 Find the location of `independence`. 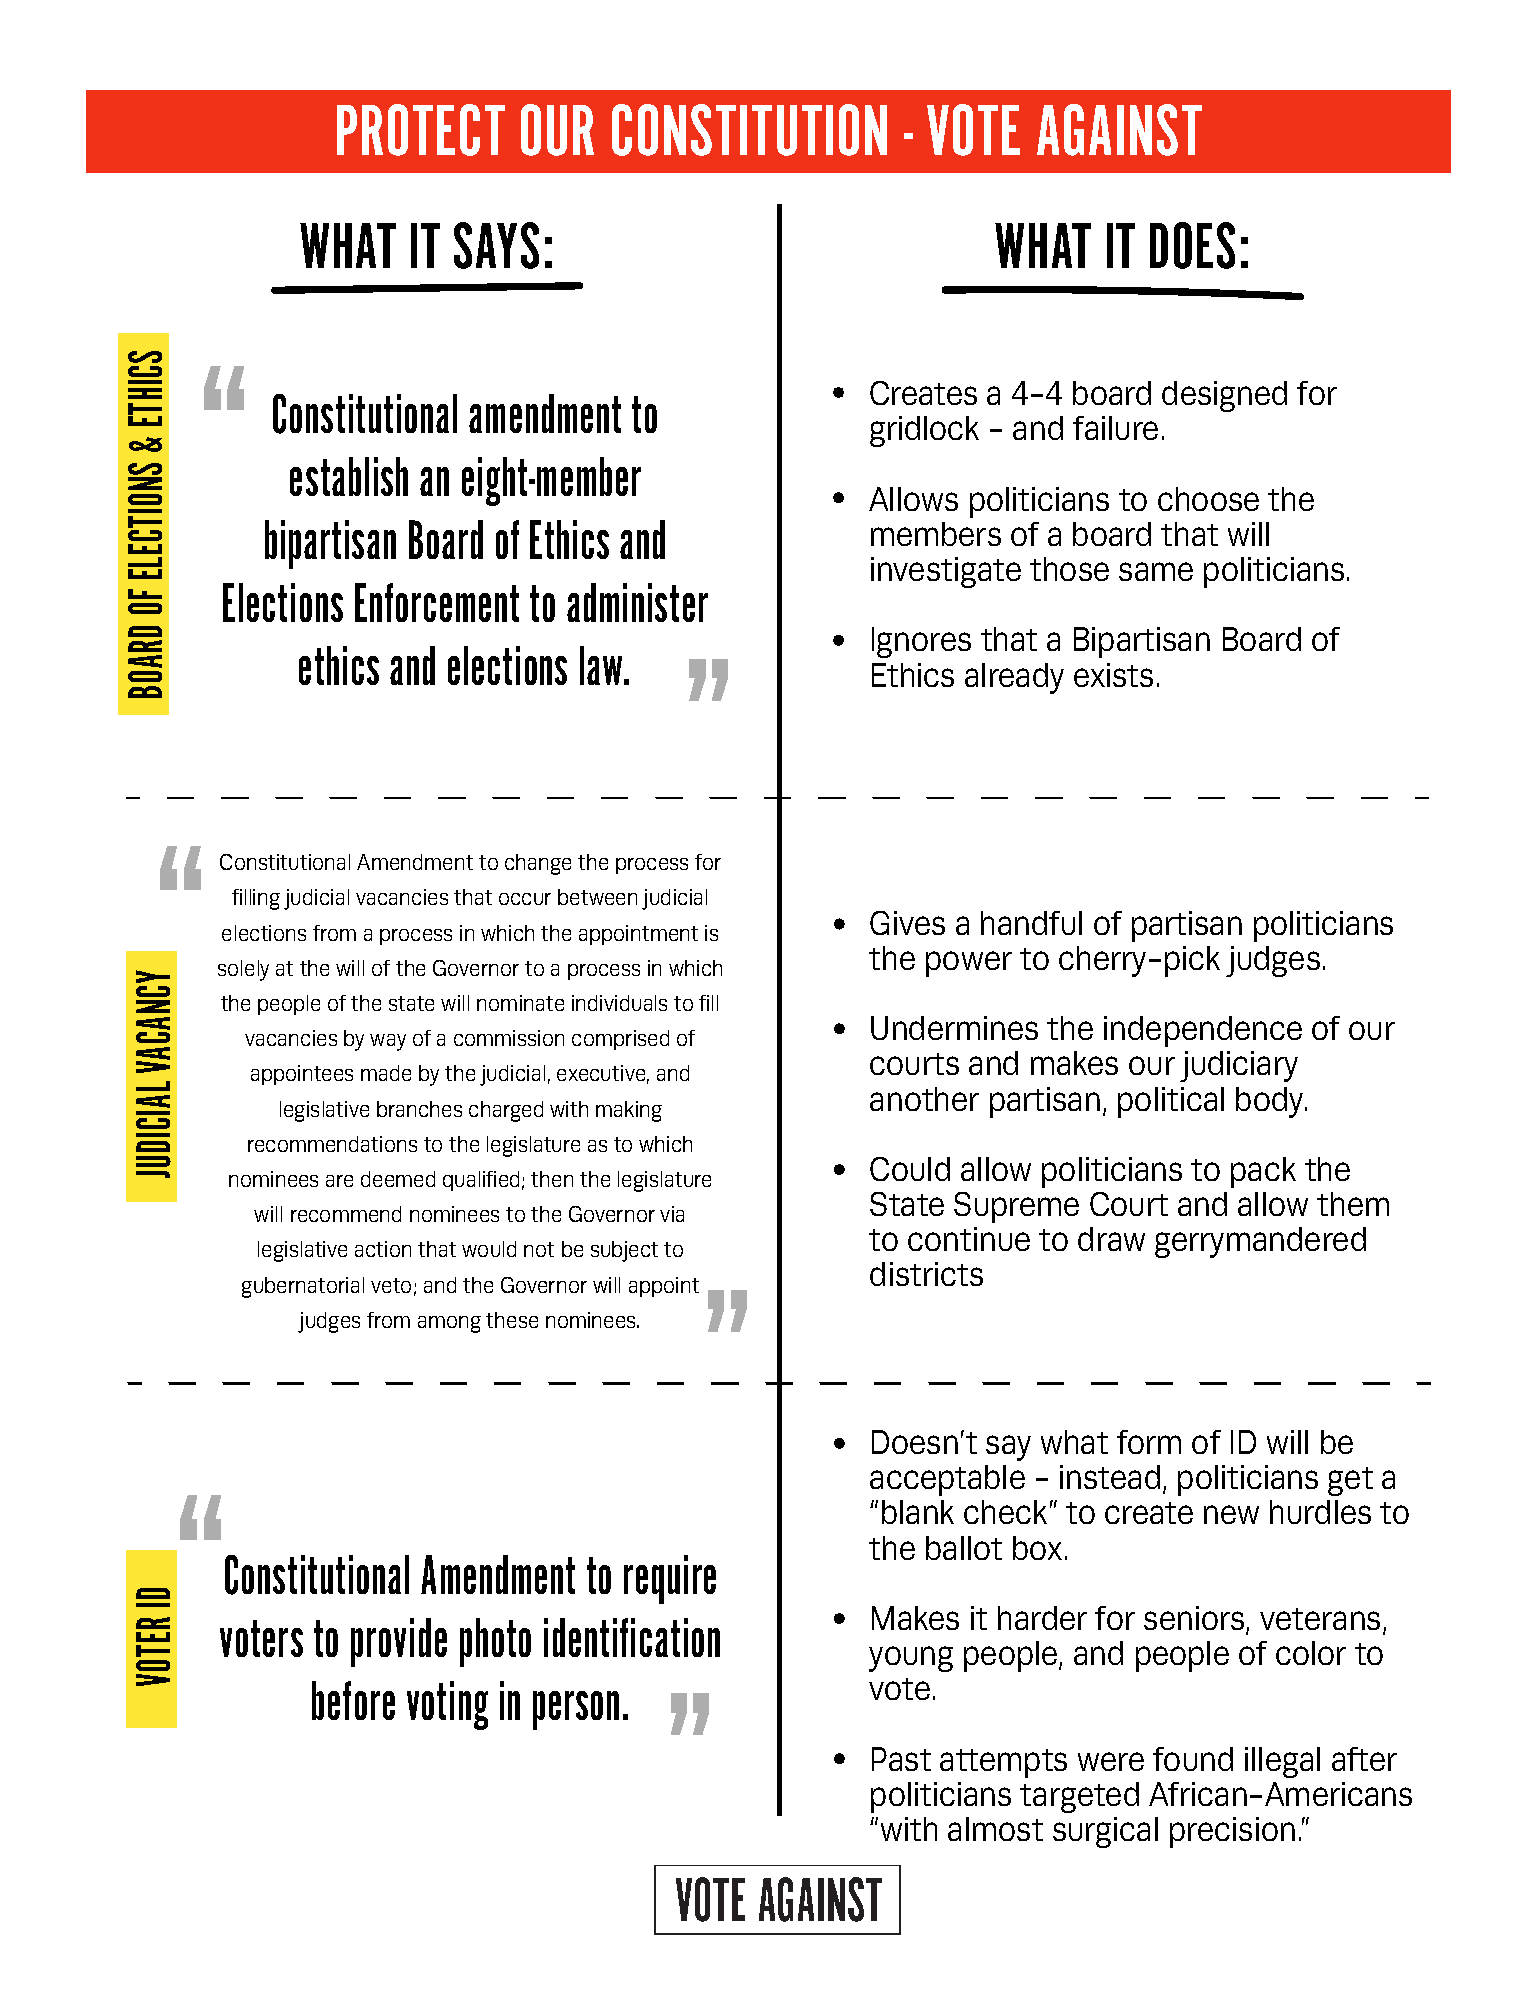

independence is located at coordinates (1203, 1031).
